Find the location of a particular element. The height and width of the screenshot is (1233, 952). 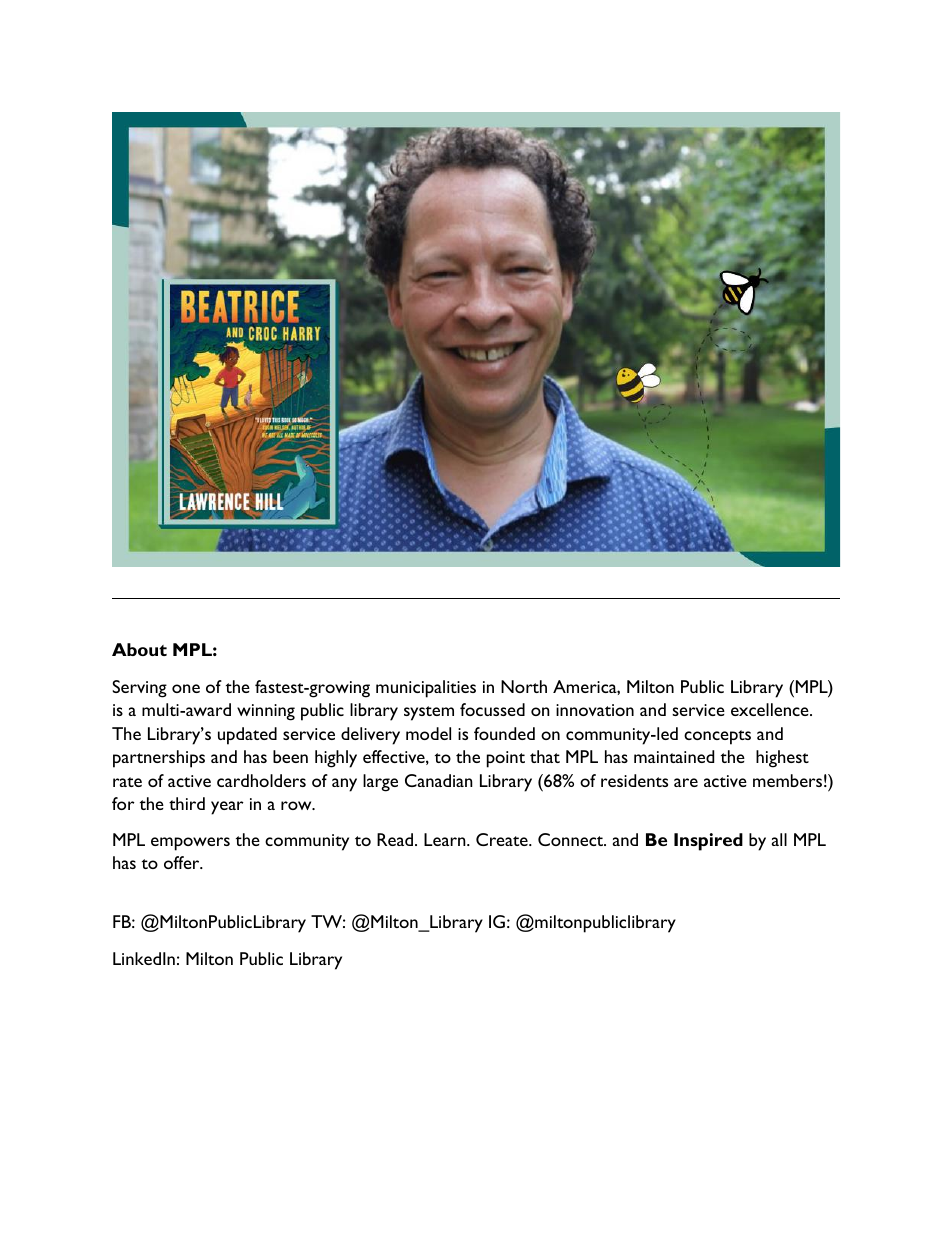

maintained is located at coordinates (674, 756).
